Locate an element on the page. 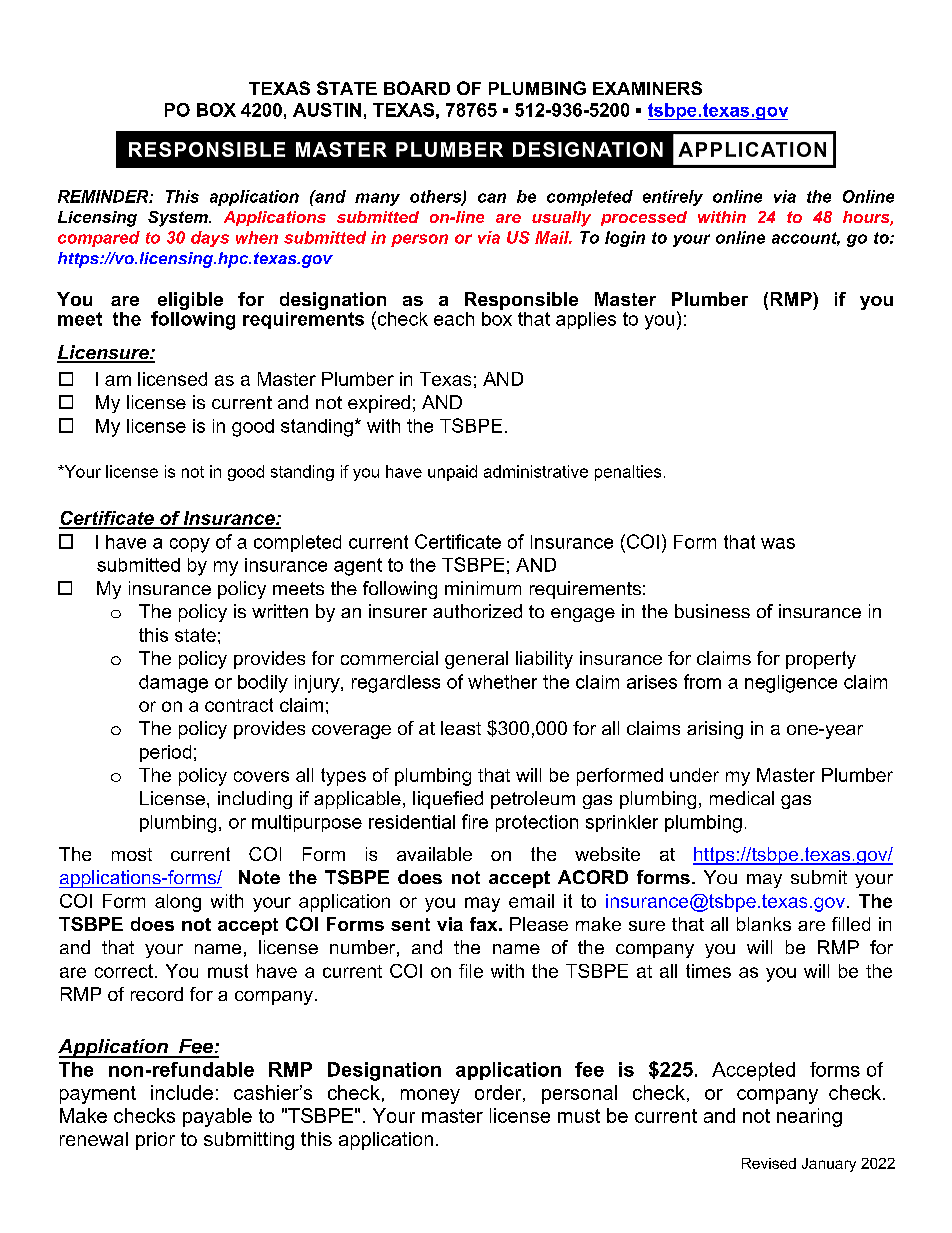  each is located at coordinates (454, 319).
